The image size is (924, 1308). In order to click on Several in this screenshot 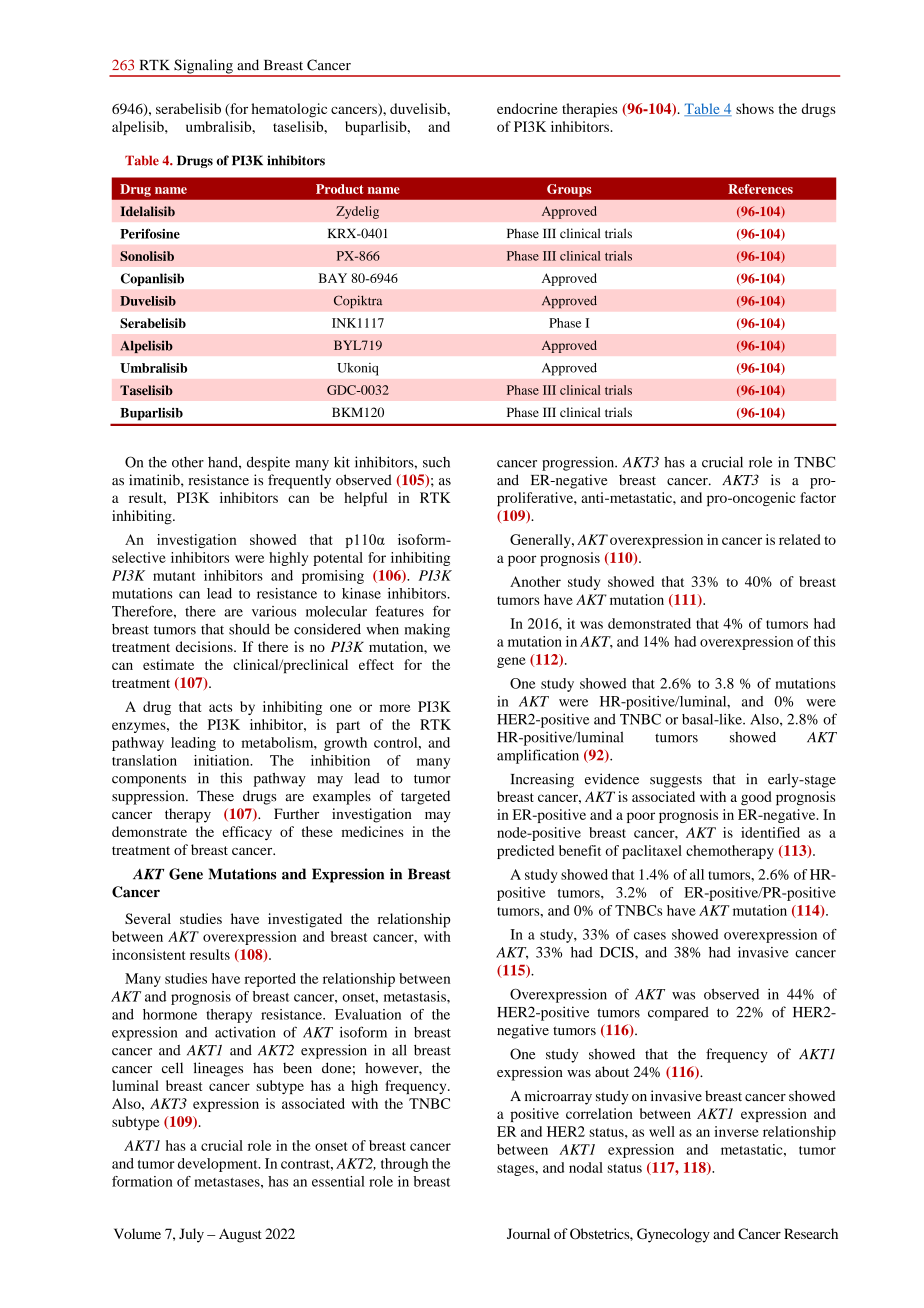, I will do `click(148, 918)`.
